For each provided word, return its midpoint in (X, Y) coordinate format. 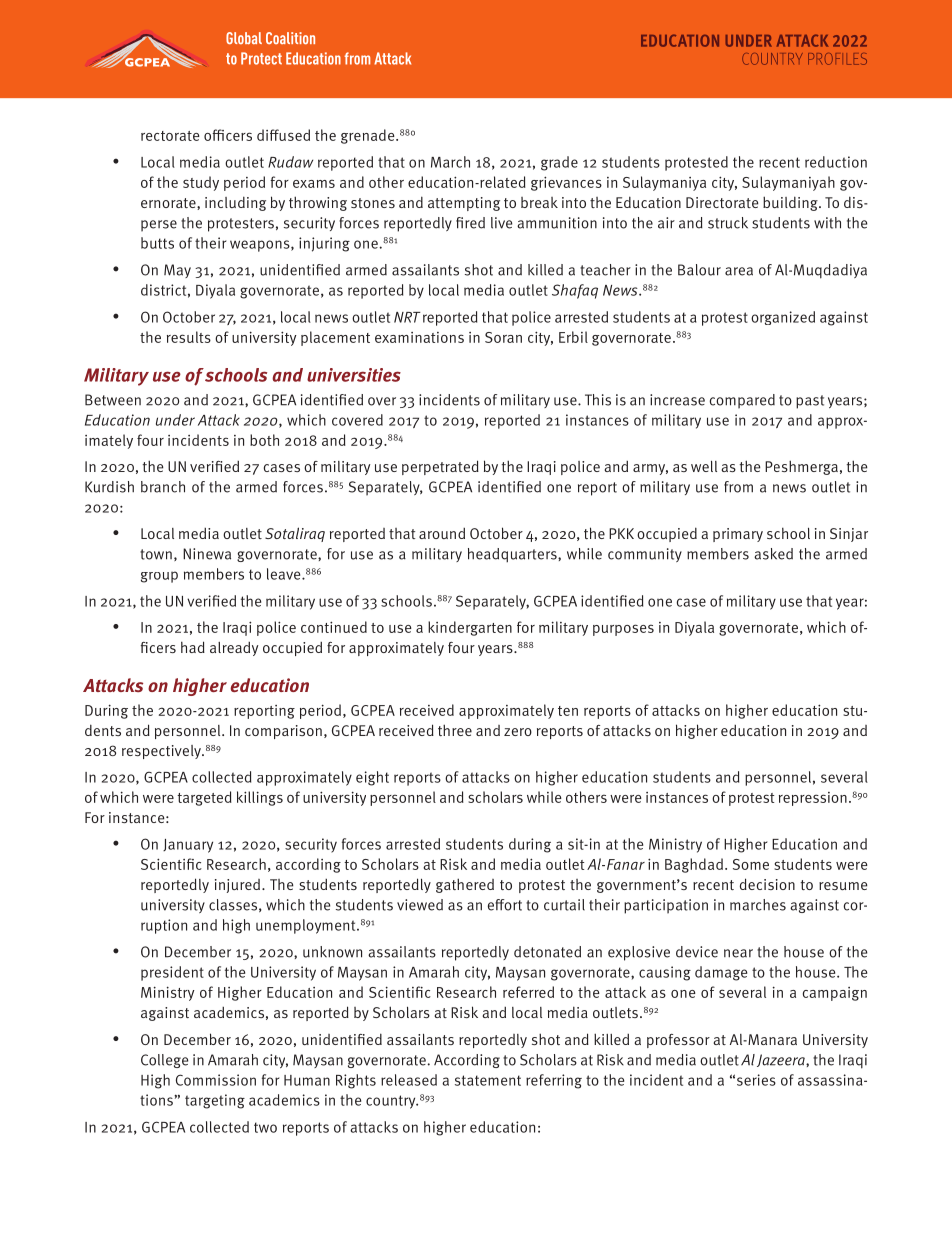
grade (559, 163)
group (159, 577)
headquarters (513, 555)
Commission (216, 1080)
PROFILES (837, 59)
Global (244, 38)
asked (773, 554)
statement (488, 1080)
